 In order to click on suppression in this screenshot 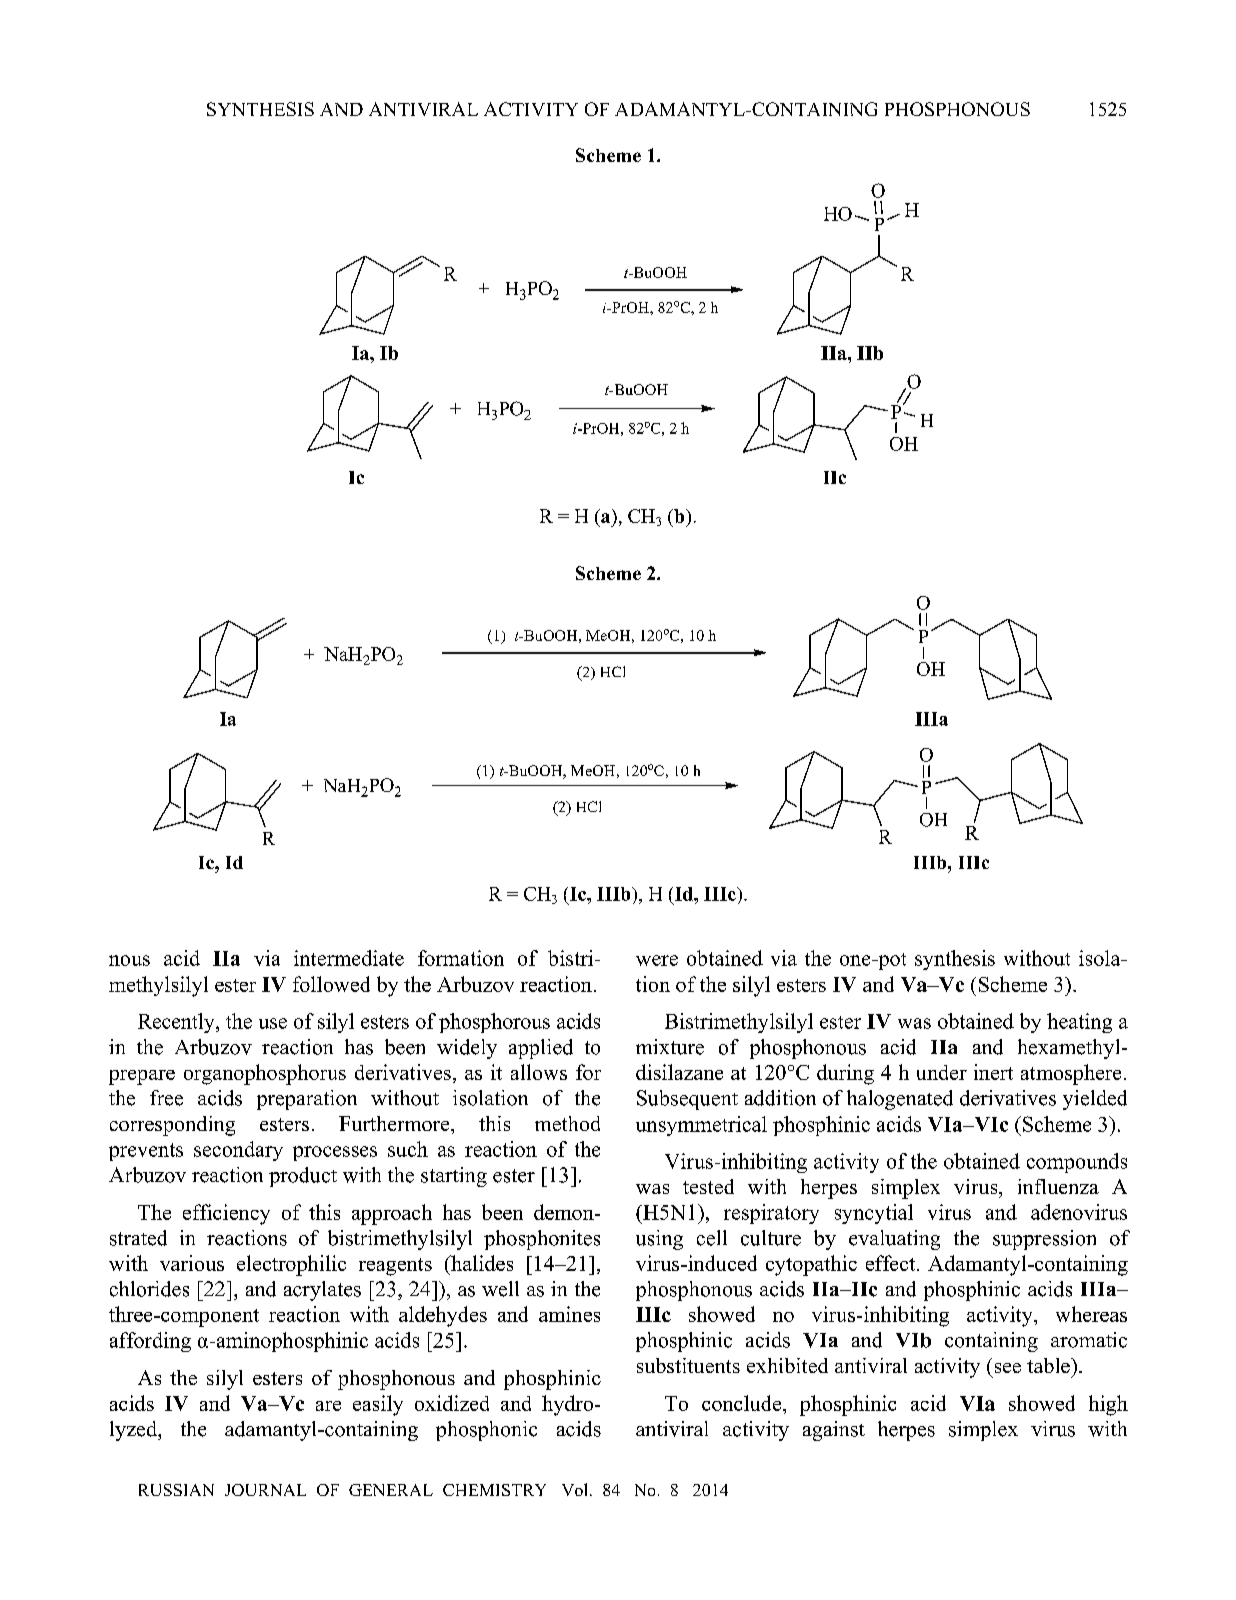, I will do `click(1044, 1240)`.
